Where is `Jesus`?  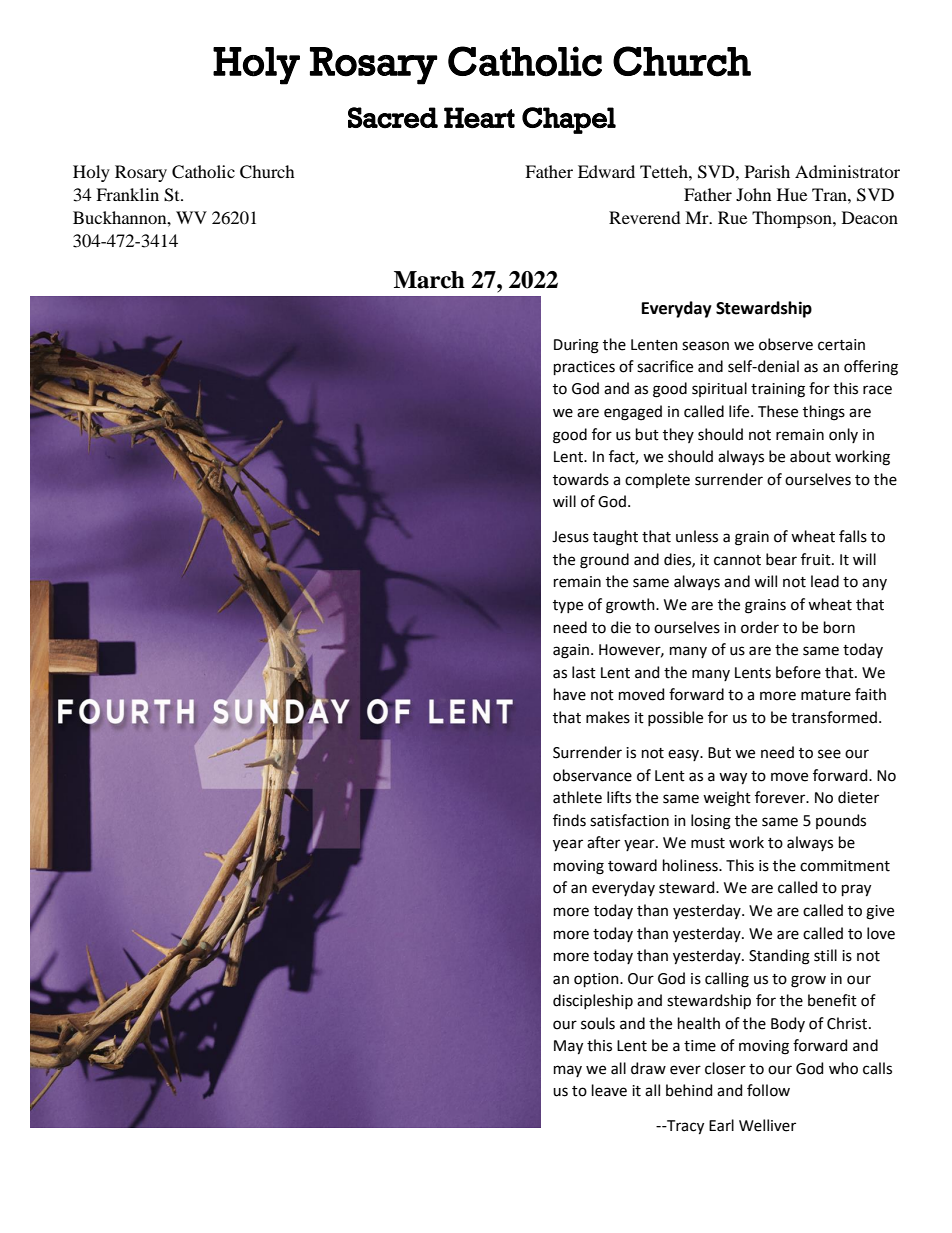 Jesus is located at coordinates (570, 537).
